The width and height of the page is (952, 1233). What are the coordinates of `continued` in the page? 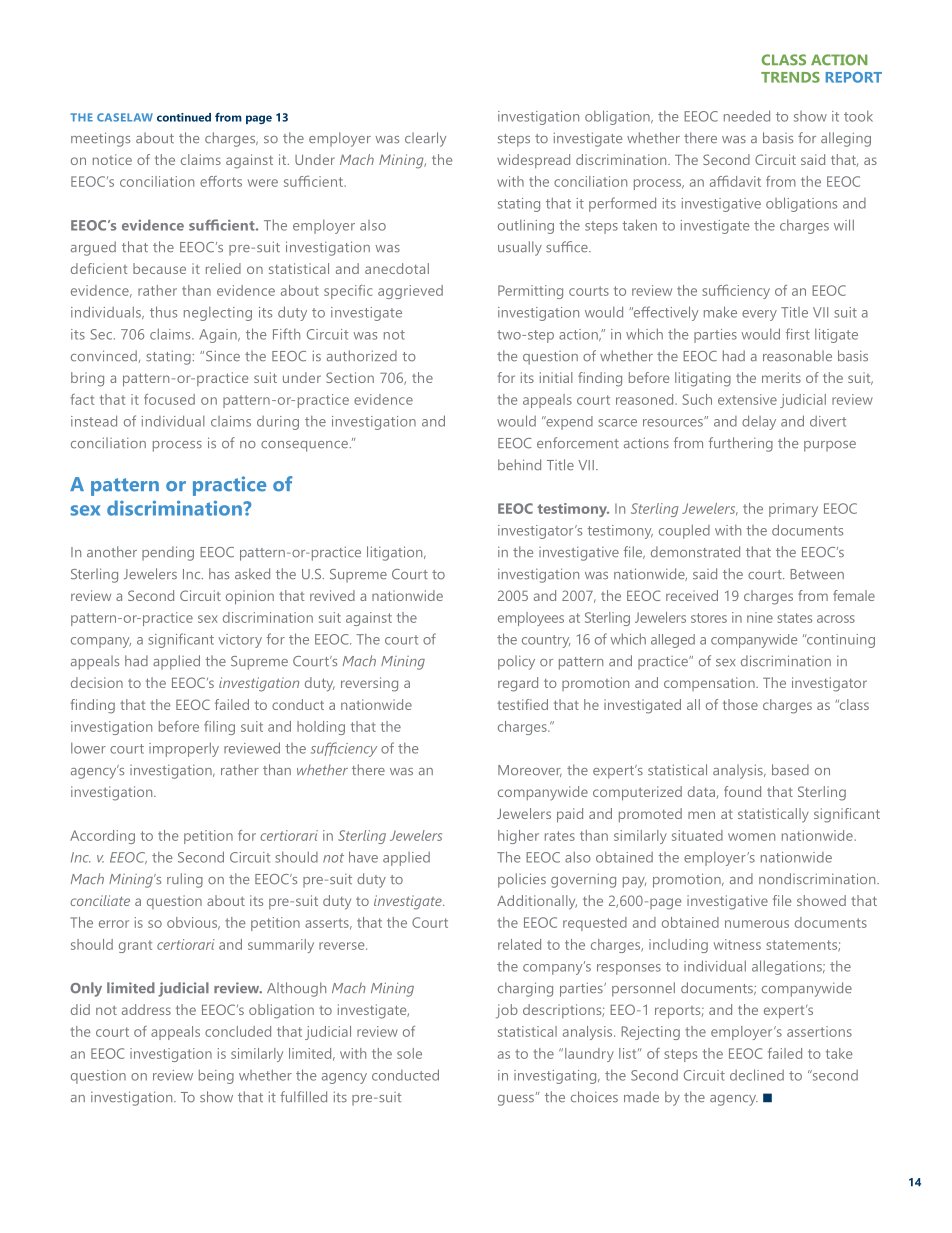 It's located at (184, 117).
